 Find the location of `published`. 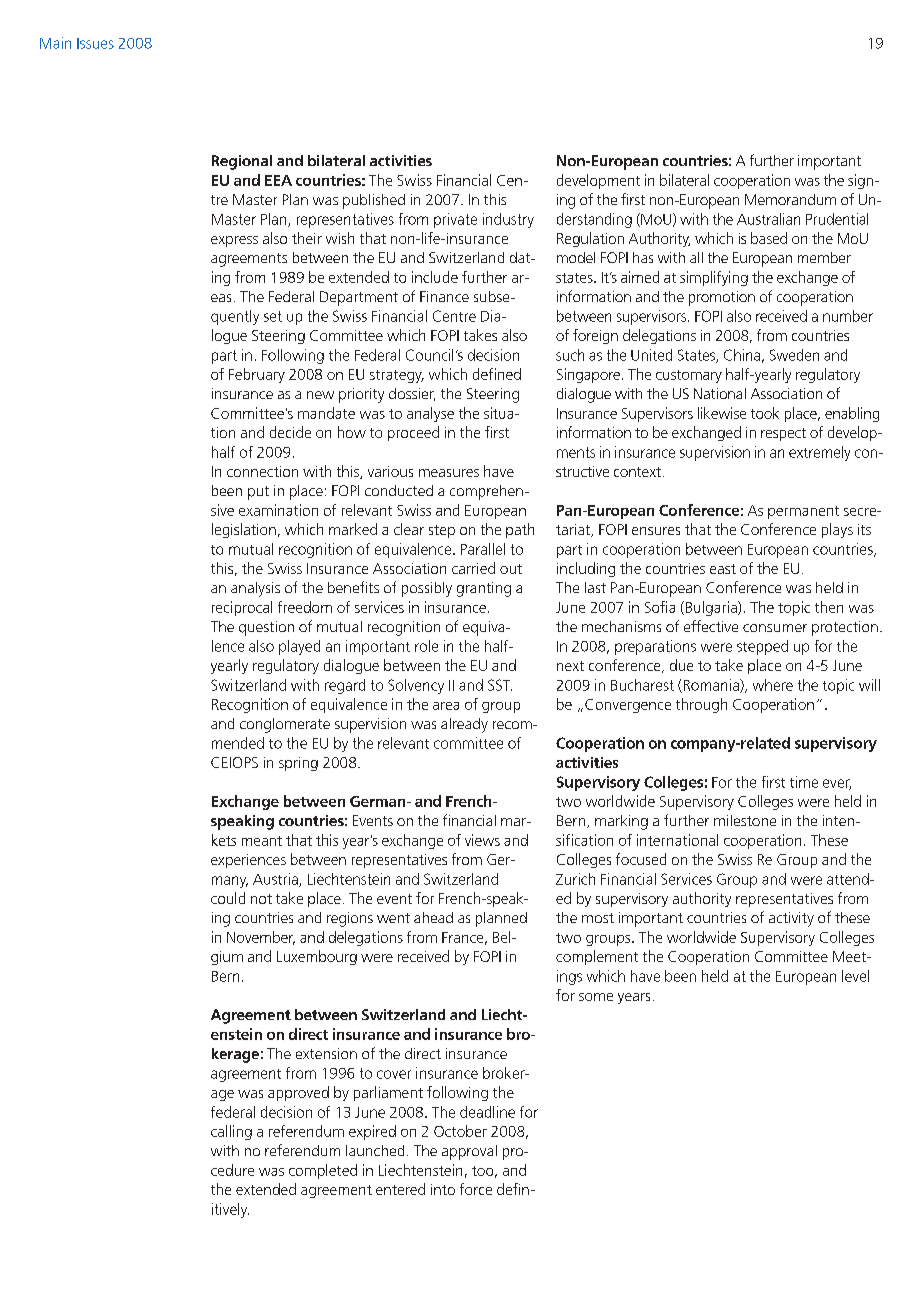

published is located at coordinates (374, 201).
